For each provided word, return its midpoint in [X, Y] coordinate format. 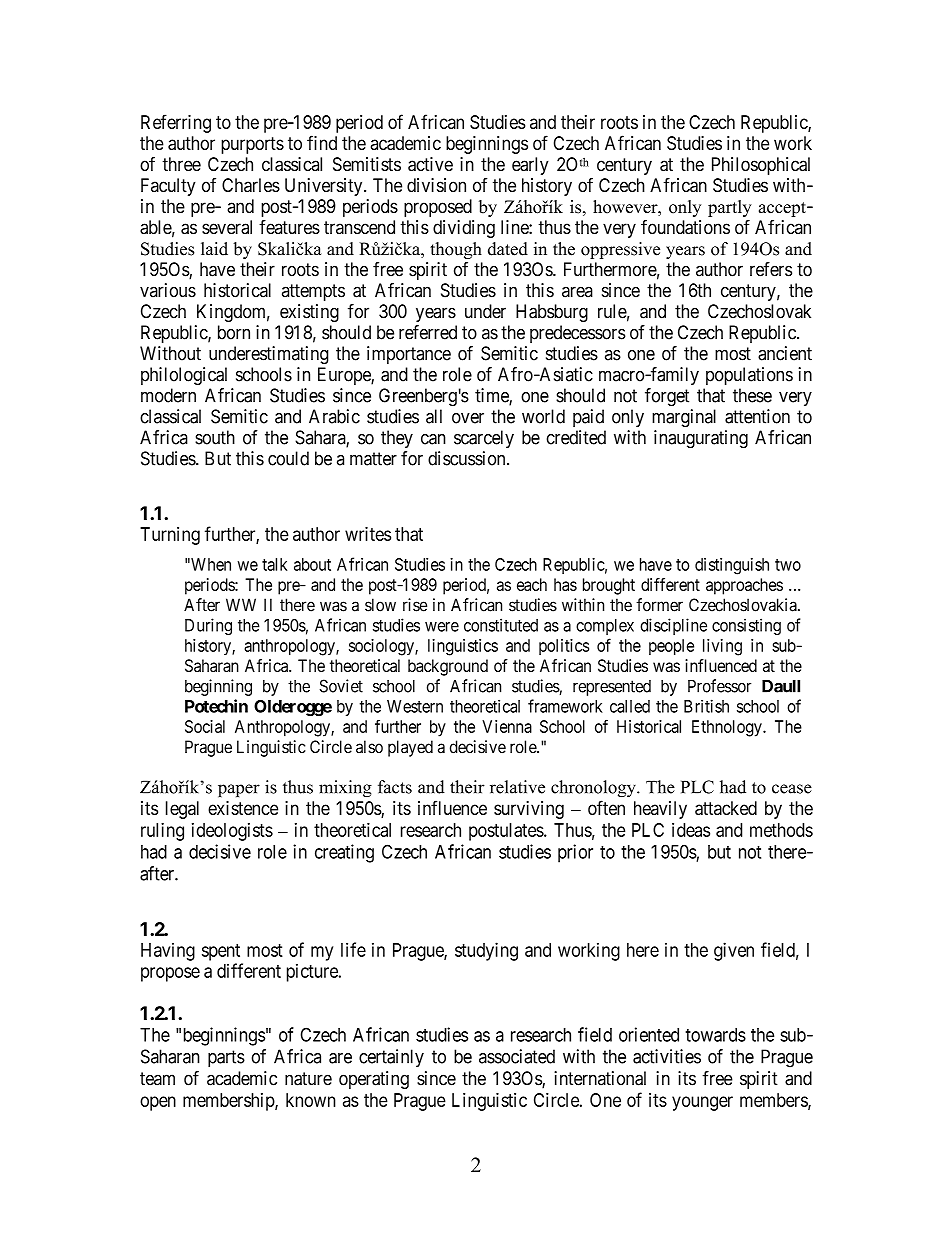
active [430, 164]
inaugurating [701, 439]
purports [252, 145]
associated [517, 1056]
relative [517, 787]
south [215, 437]
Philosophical [761, 166]
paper [239, 790]
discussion [468, 458]
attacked [726, 808]
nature [308, 1079]
